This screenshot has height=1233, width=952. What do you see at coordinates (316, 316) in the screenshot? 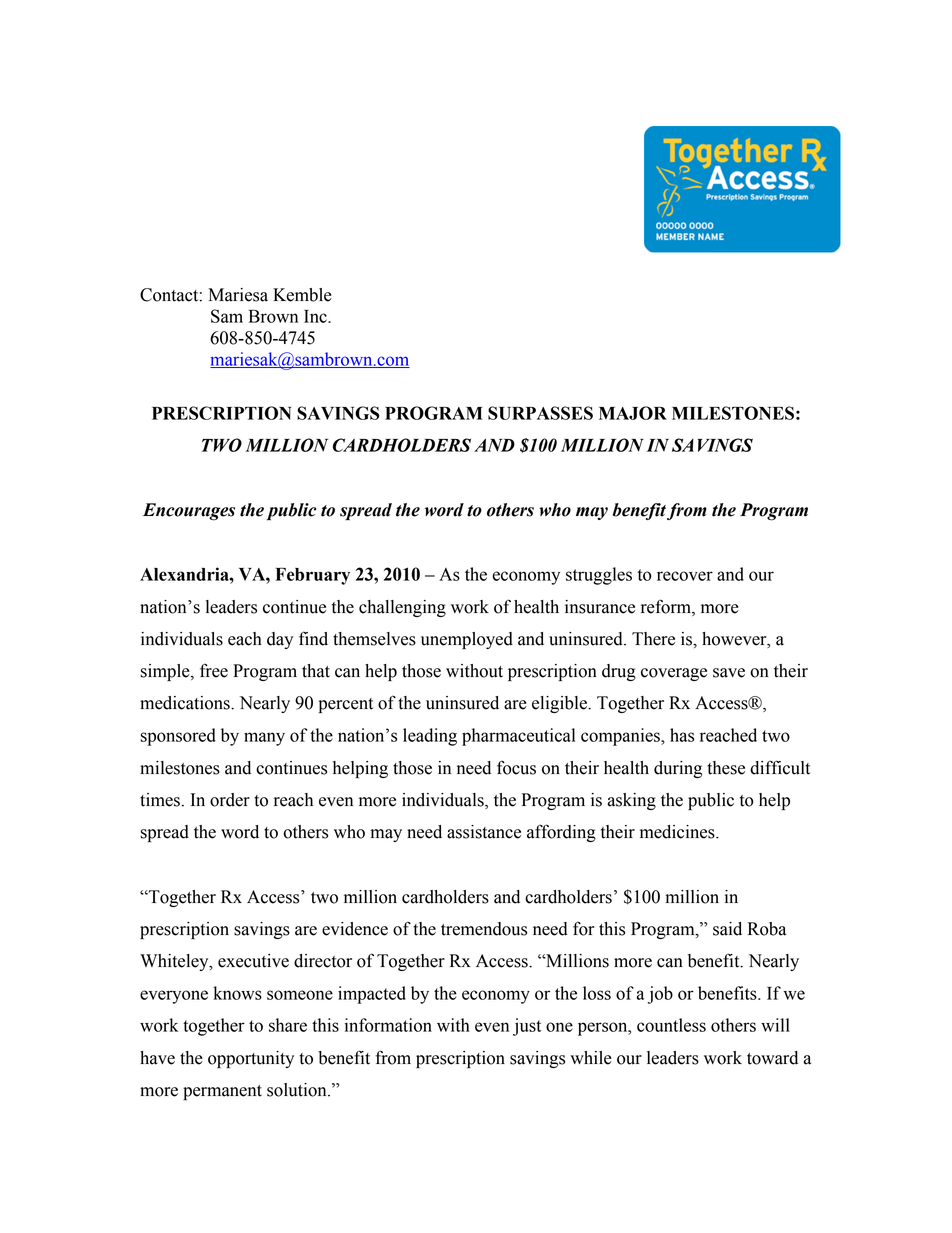
I see `Inc` at bounding box center [316, 316].
